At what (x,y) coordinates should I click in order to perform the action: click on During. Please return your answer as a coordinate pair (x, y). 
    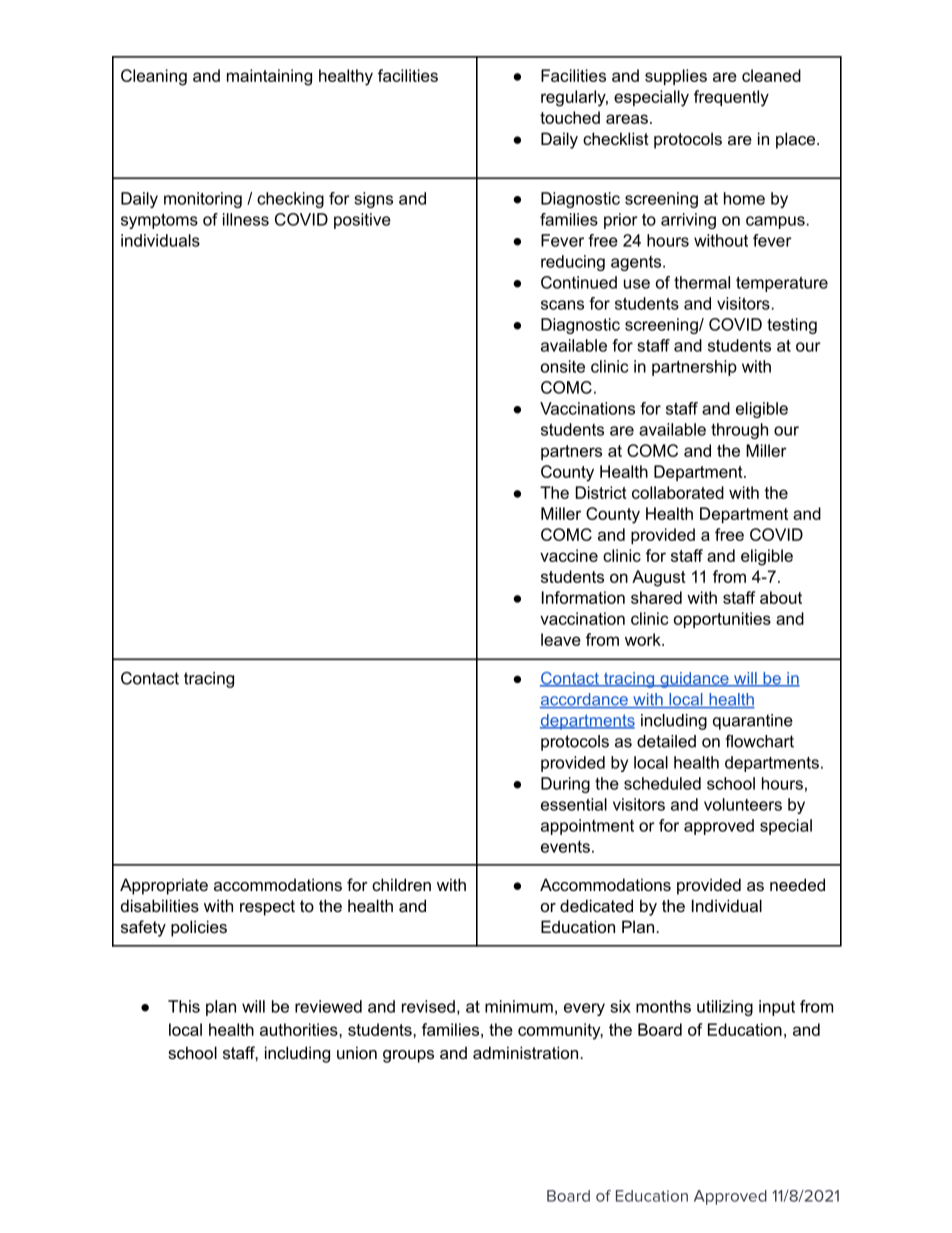
    Looking at the image, I should click on (565, 785).
